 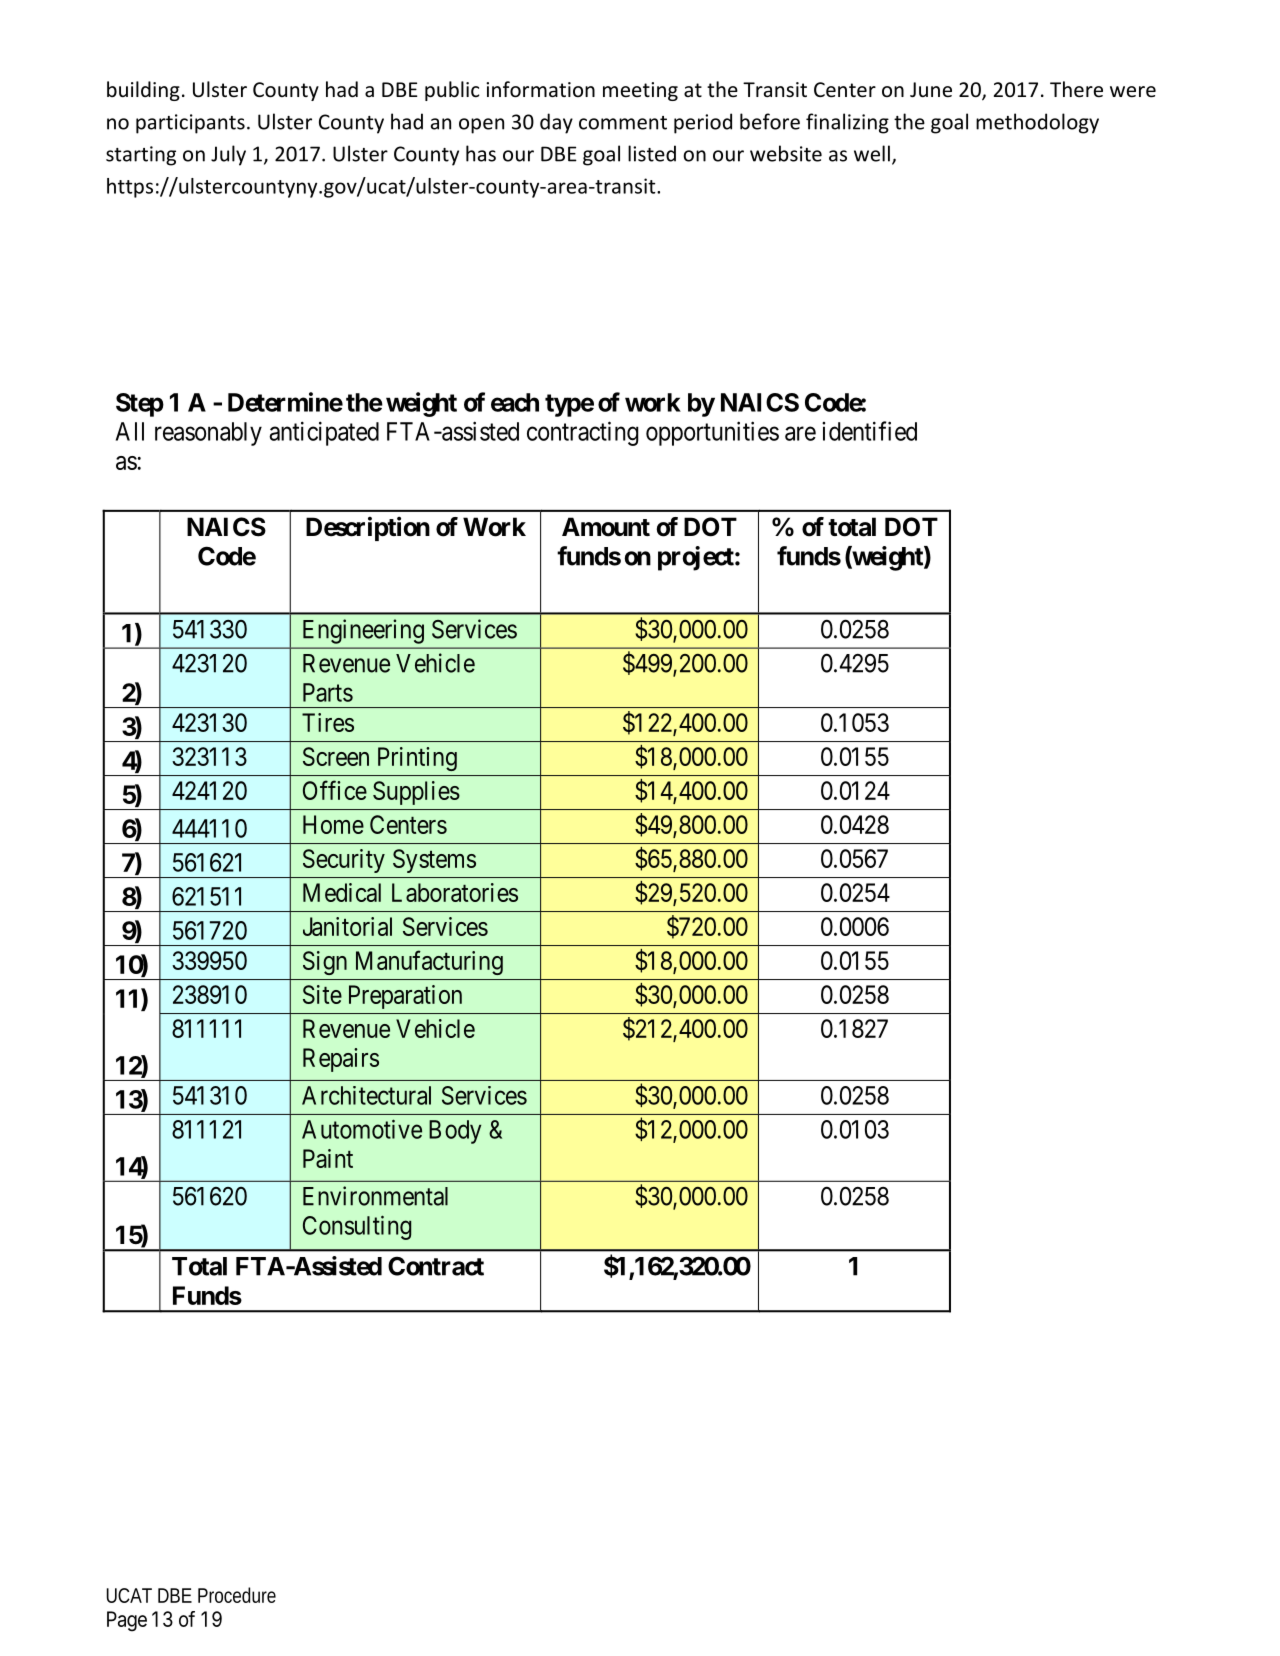 I want to click on Repairs, so click(x=341, y=1060).
